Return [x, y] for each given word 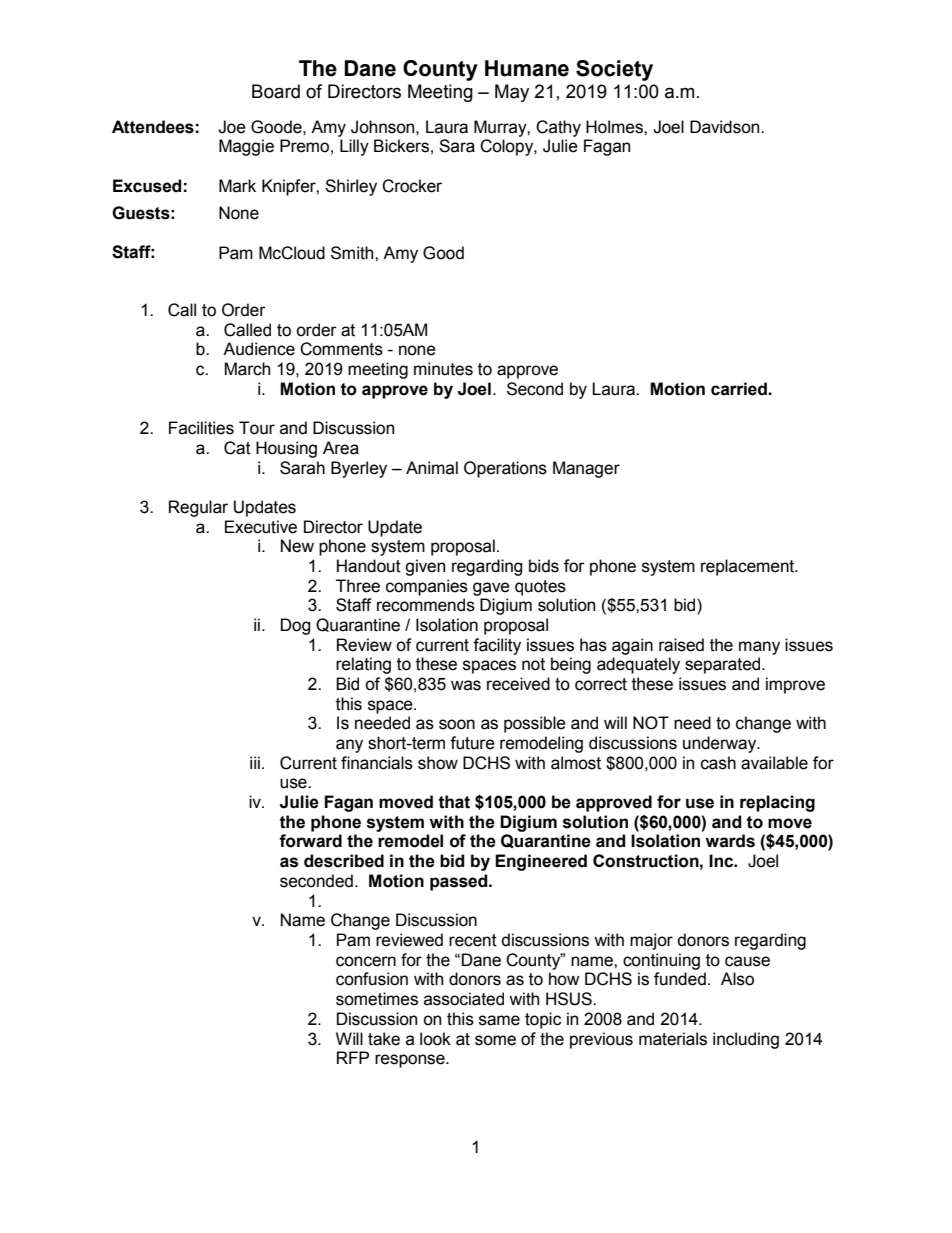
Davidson [726, 127]
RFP [353, 1057]
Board [276, 91]
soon [457, 724]
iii [255, 762]
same [499, 1020]
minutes [443, 369]
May [512, 93]
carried [740, 389]
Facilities [201, 428]
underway [721, 744]
